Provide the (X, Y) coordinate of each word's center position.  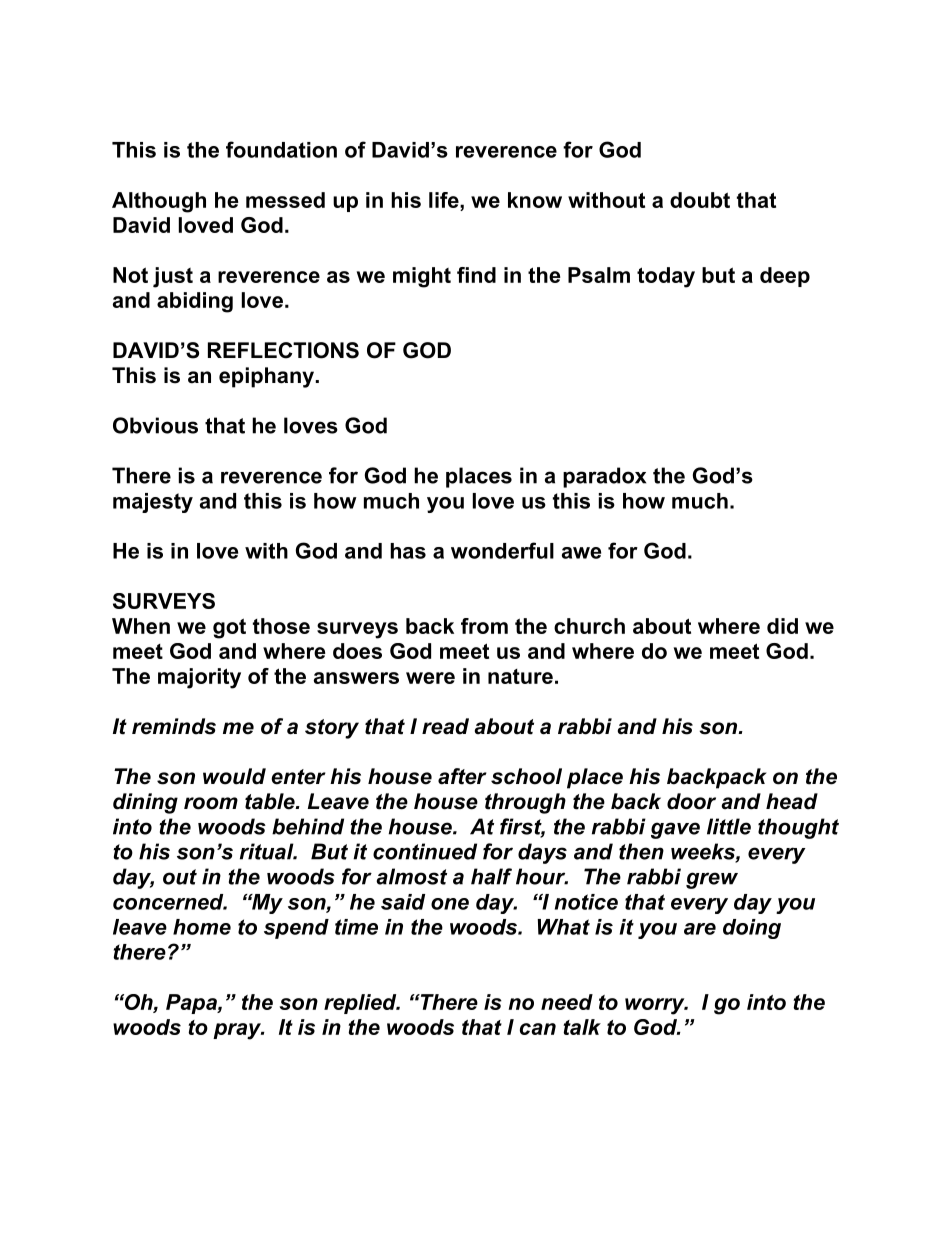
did (782, 626)
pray (238, 1031)
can (538, 1029)
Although (159, 202)
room (211, 803)
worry (656, 1006)
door (691, 801)
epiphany (266, 377)
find (476, 275)
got (229, 628)
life (445, 200)
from (484, 626)
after (462, 776)
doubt (700, 200)
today (666, 277)
